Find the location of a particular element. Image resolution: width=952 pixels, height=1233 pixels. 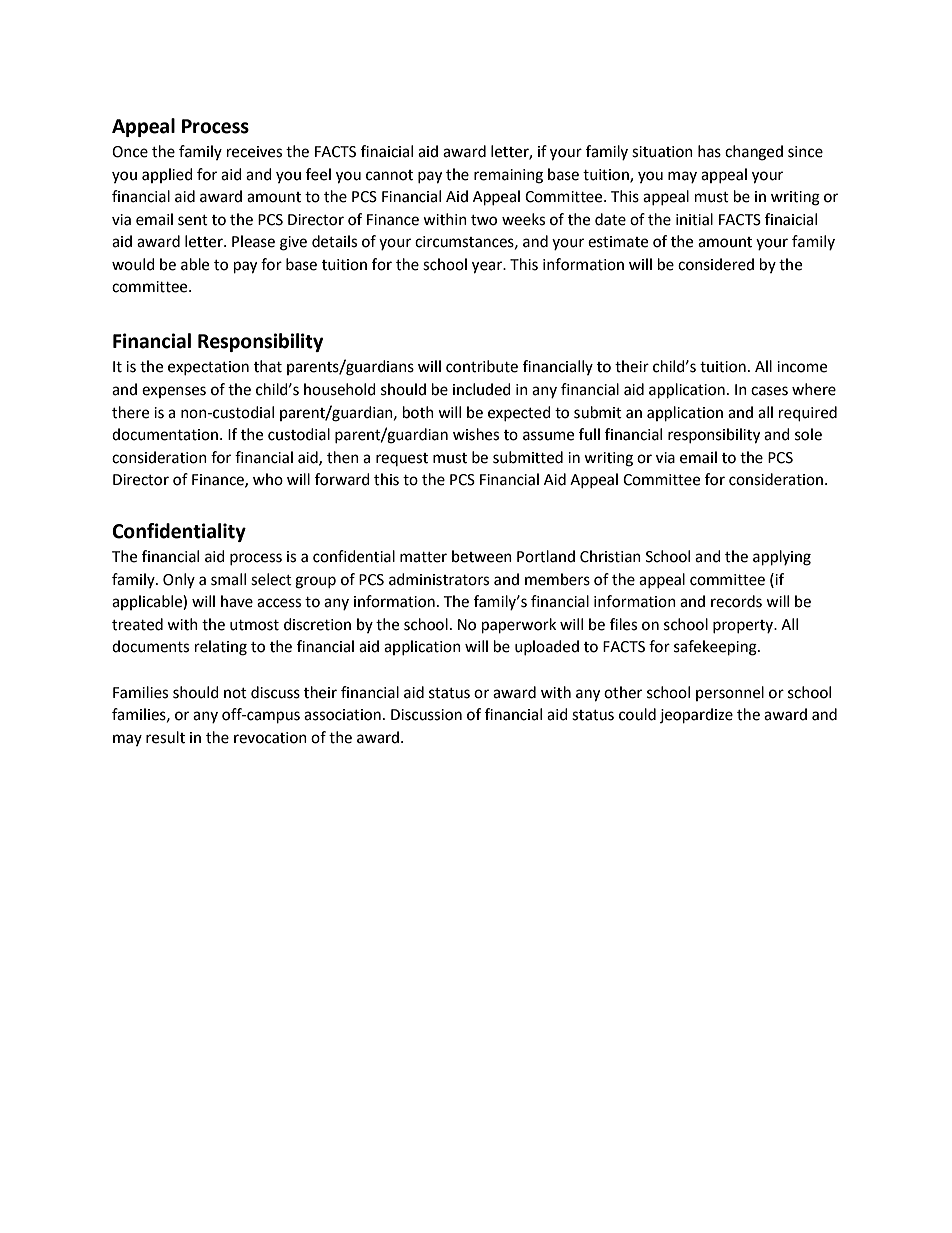

applied is located at coordinates (167, 175).
